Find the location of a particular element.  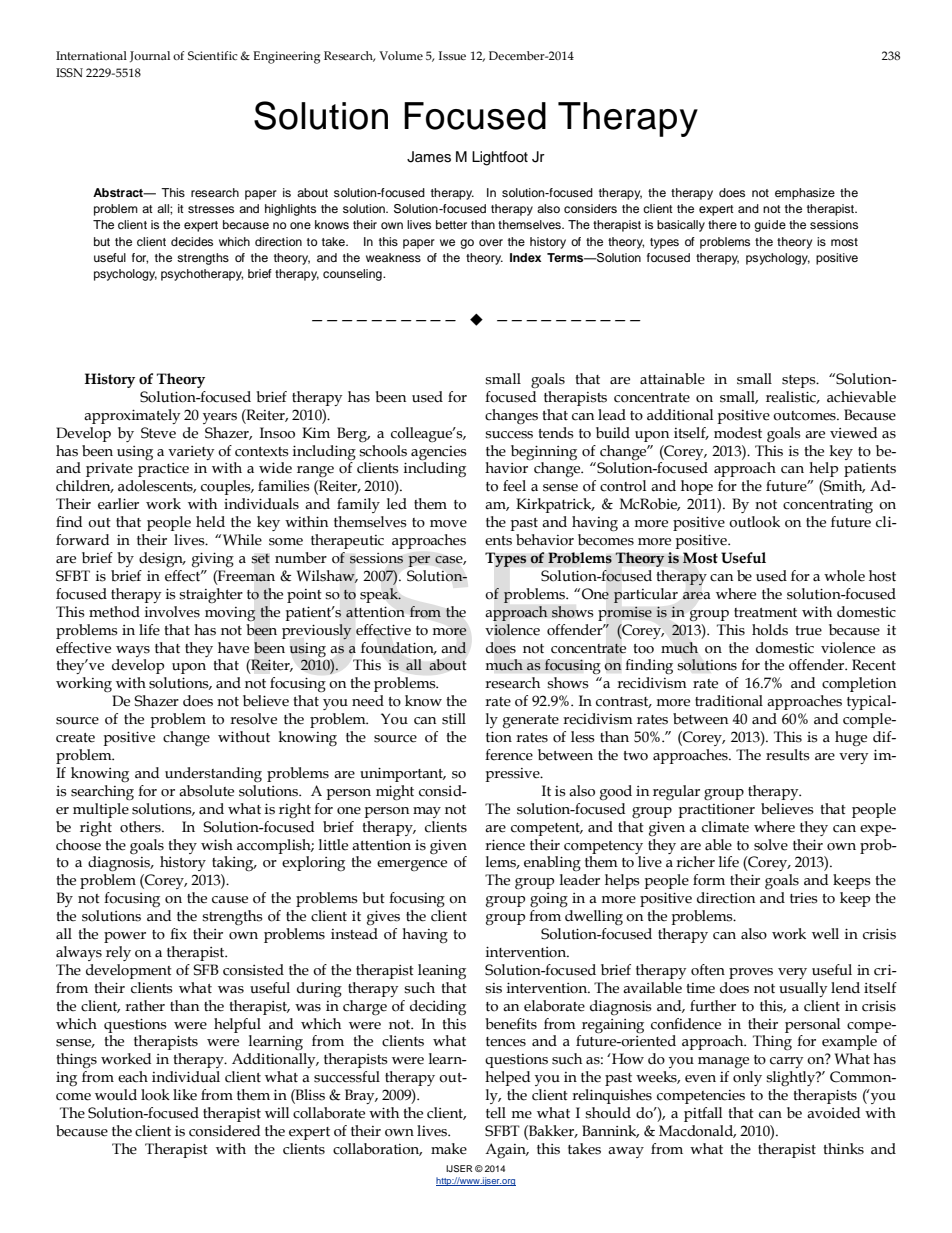

emphasize is located at coordinates (805, 194).
